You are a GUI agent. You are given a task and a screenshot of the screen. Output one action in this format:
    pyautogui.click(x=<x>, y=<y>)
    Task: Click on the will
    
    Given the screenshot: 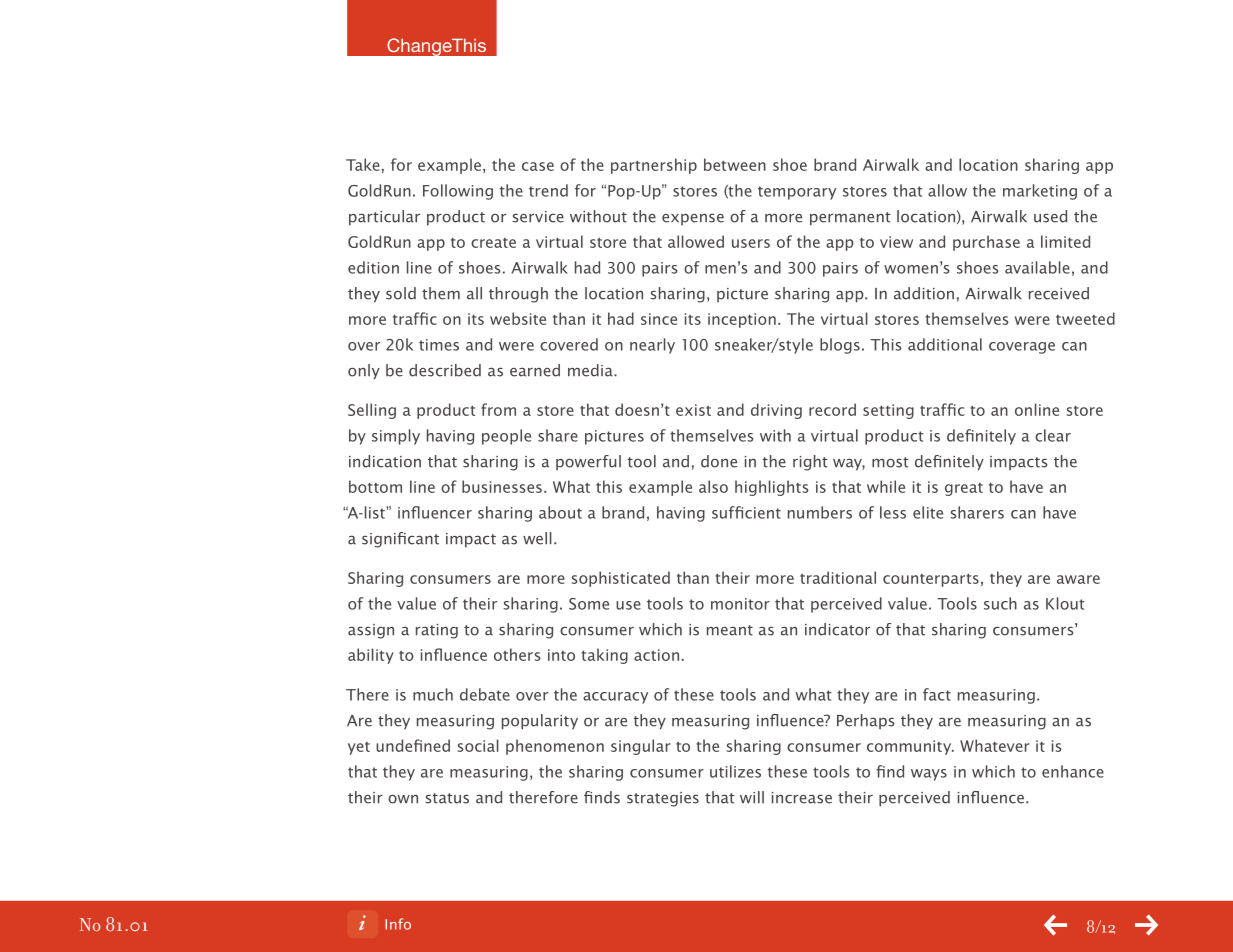 What is the action you would take?
    pyautogui.click(x=752, y=797)
